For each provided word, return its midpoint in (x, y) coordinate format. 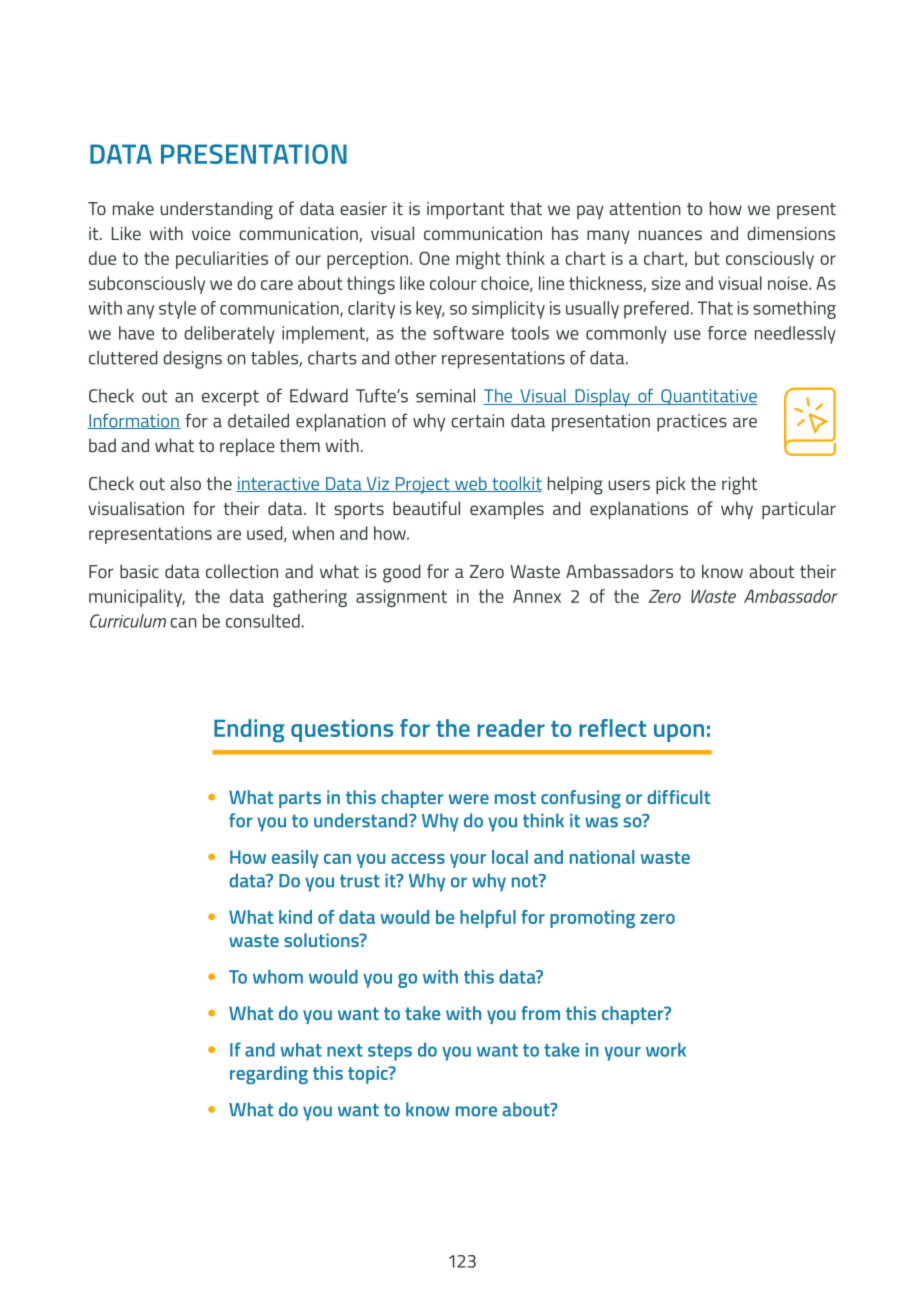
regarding (269, 1075)
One (434, 258)
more (476, 1111)
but (707, 258)
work (666, 1050)
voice (211, 233)
